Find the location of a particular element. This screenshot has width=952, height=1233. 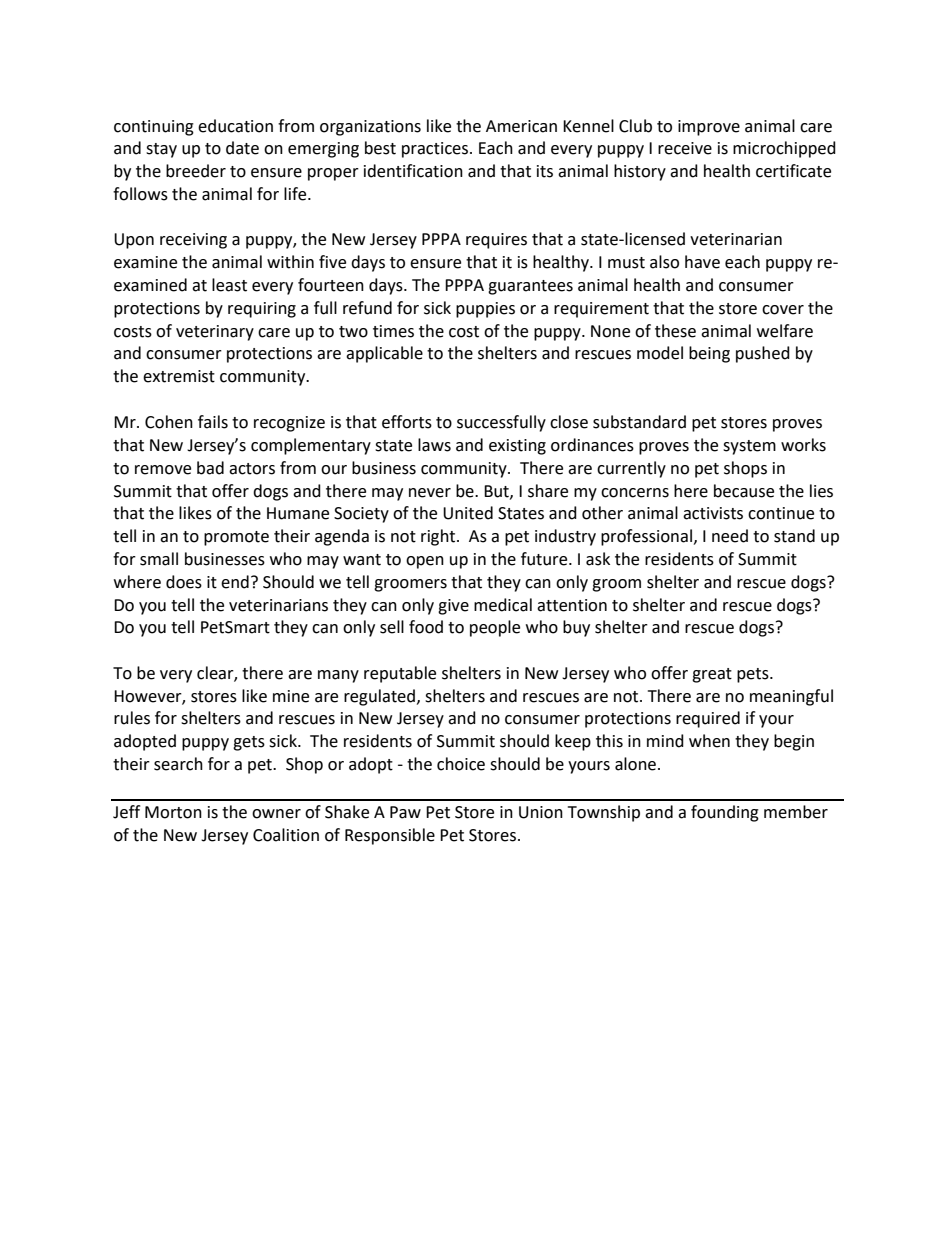

people is located at coordinates (495, 628).
